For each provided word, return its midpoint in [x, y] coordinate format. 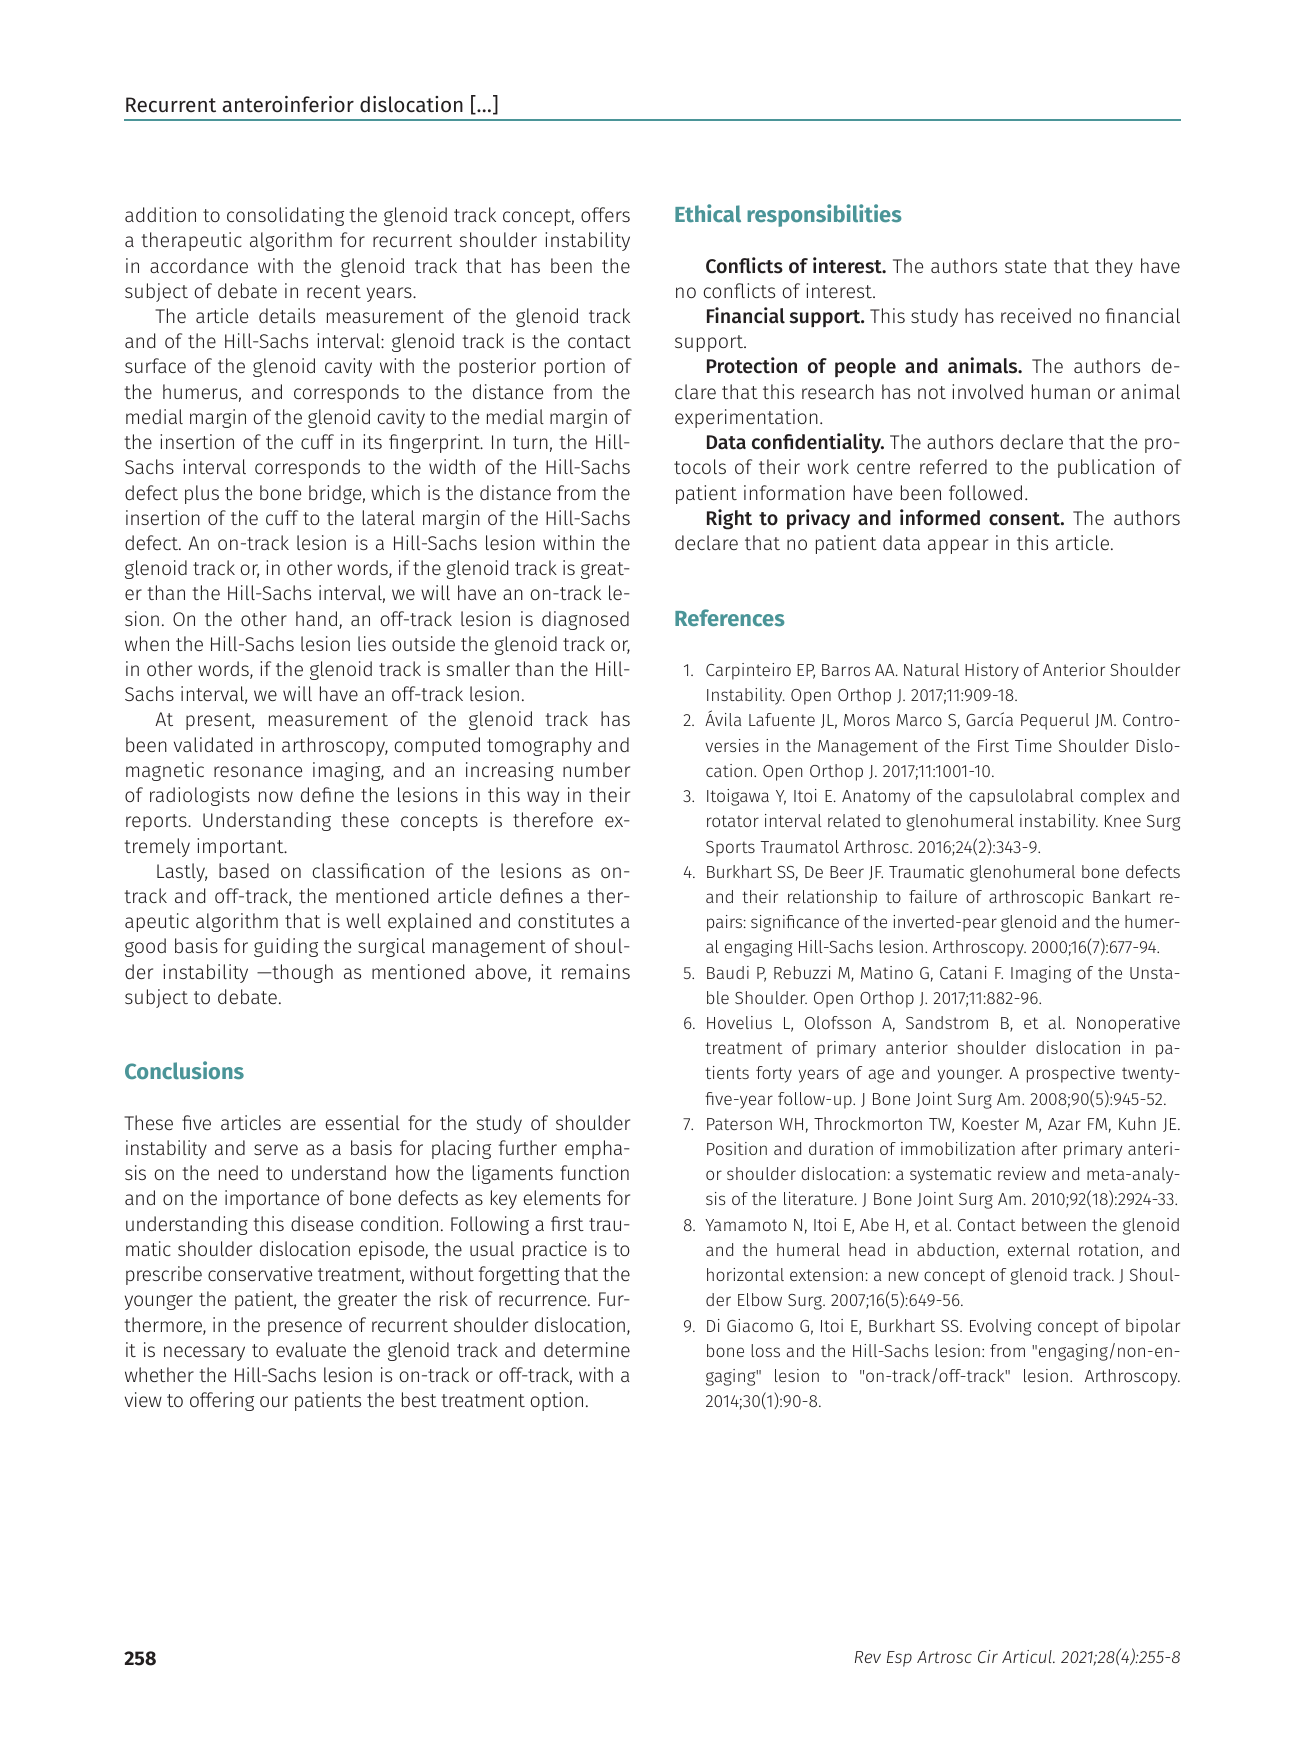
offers [605, 214]
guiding [286, 947]
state [1025, 266]
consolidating [285, 216]
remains [596, 971]
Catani [963, 972]
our [274, 1401]
